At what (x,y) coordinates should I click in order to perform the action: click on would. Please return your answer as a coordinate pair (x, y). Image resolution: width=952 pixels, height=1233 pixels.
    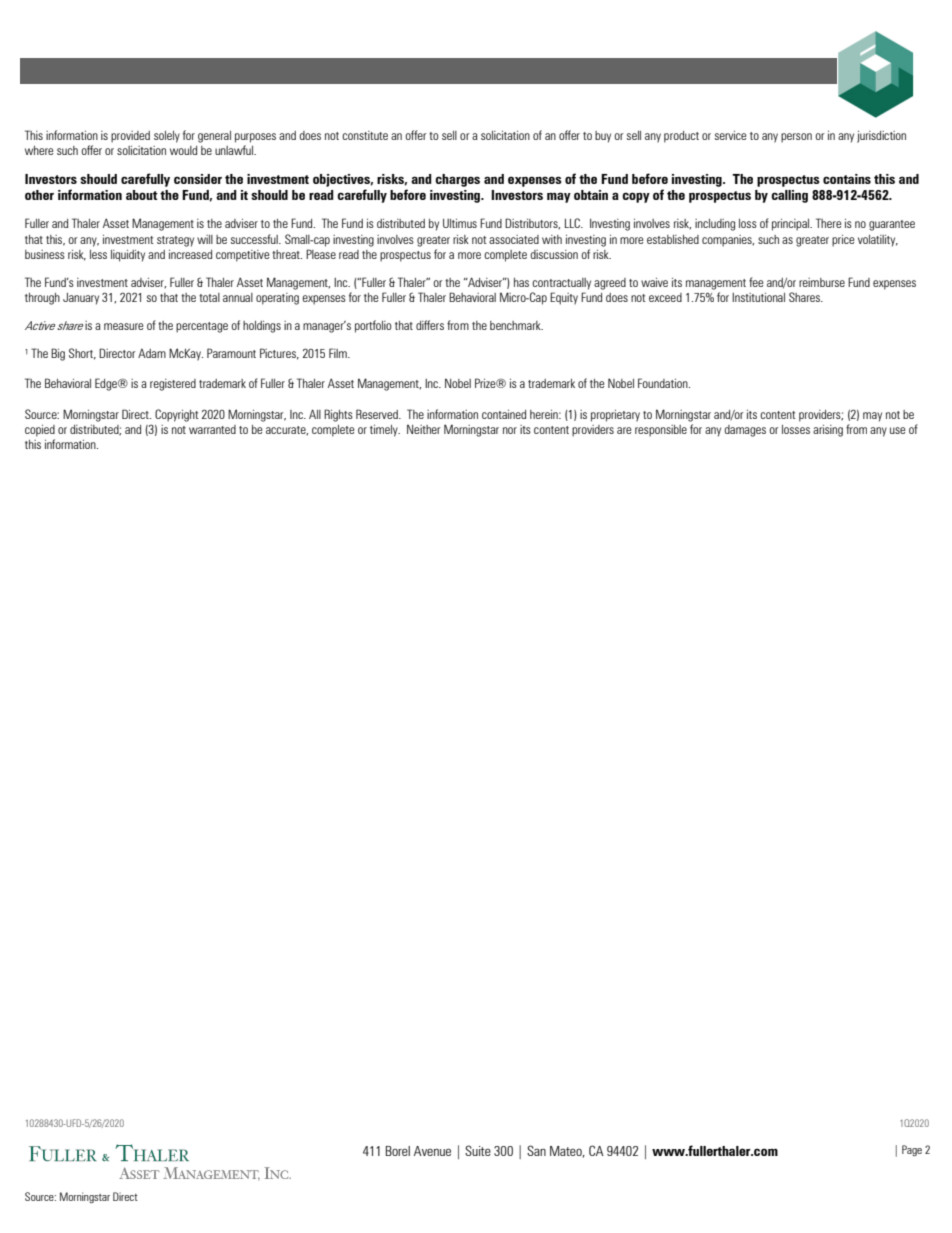
    Looking at the image, I should click on (183, 150).
